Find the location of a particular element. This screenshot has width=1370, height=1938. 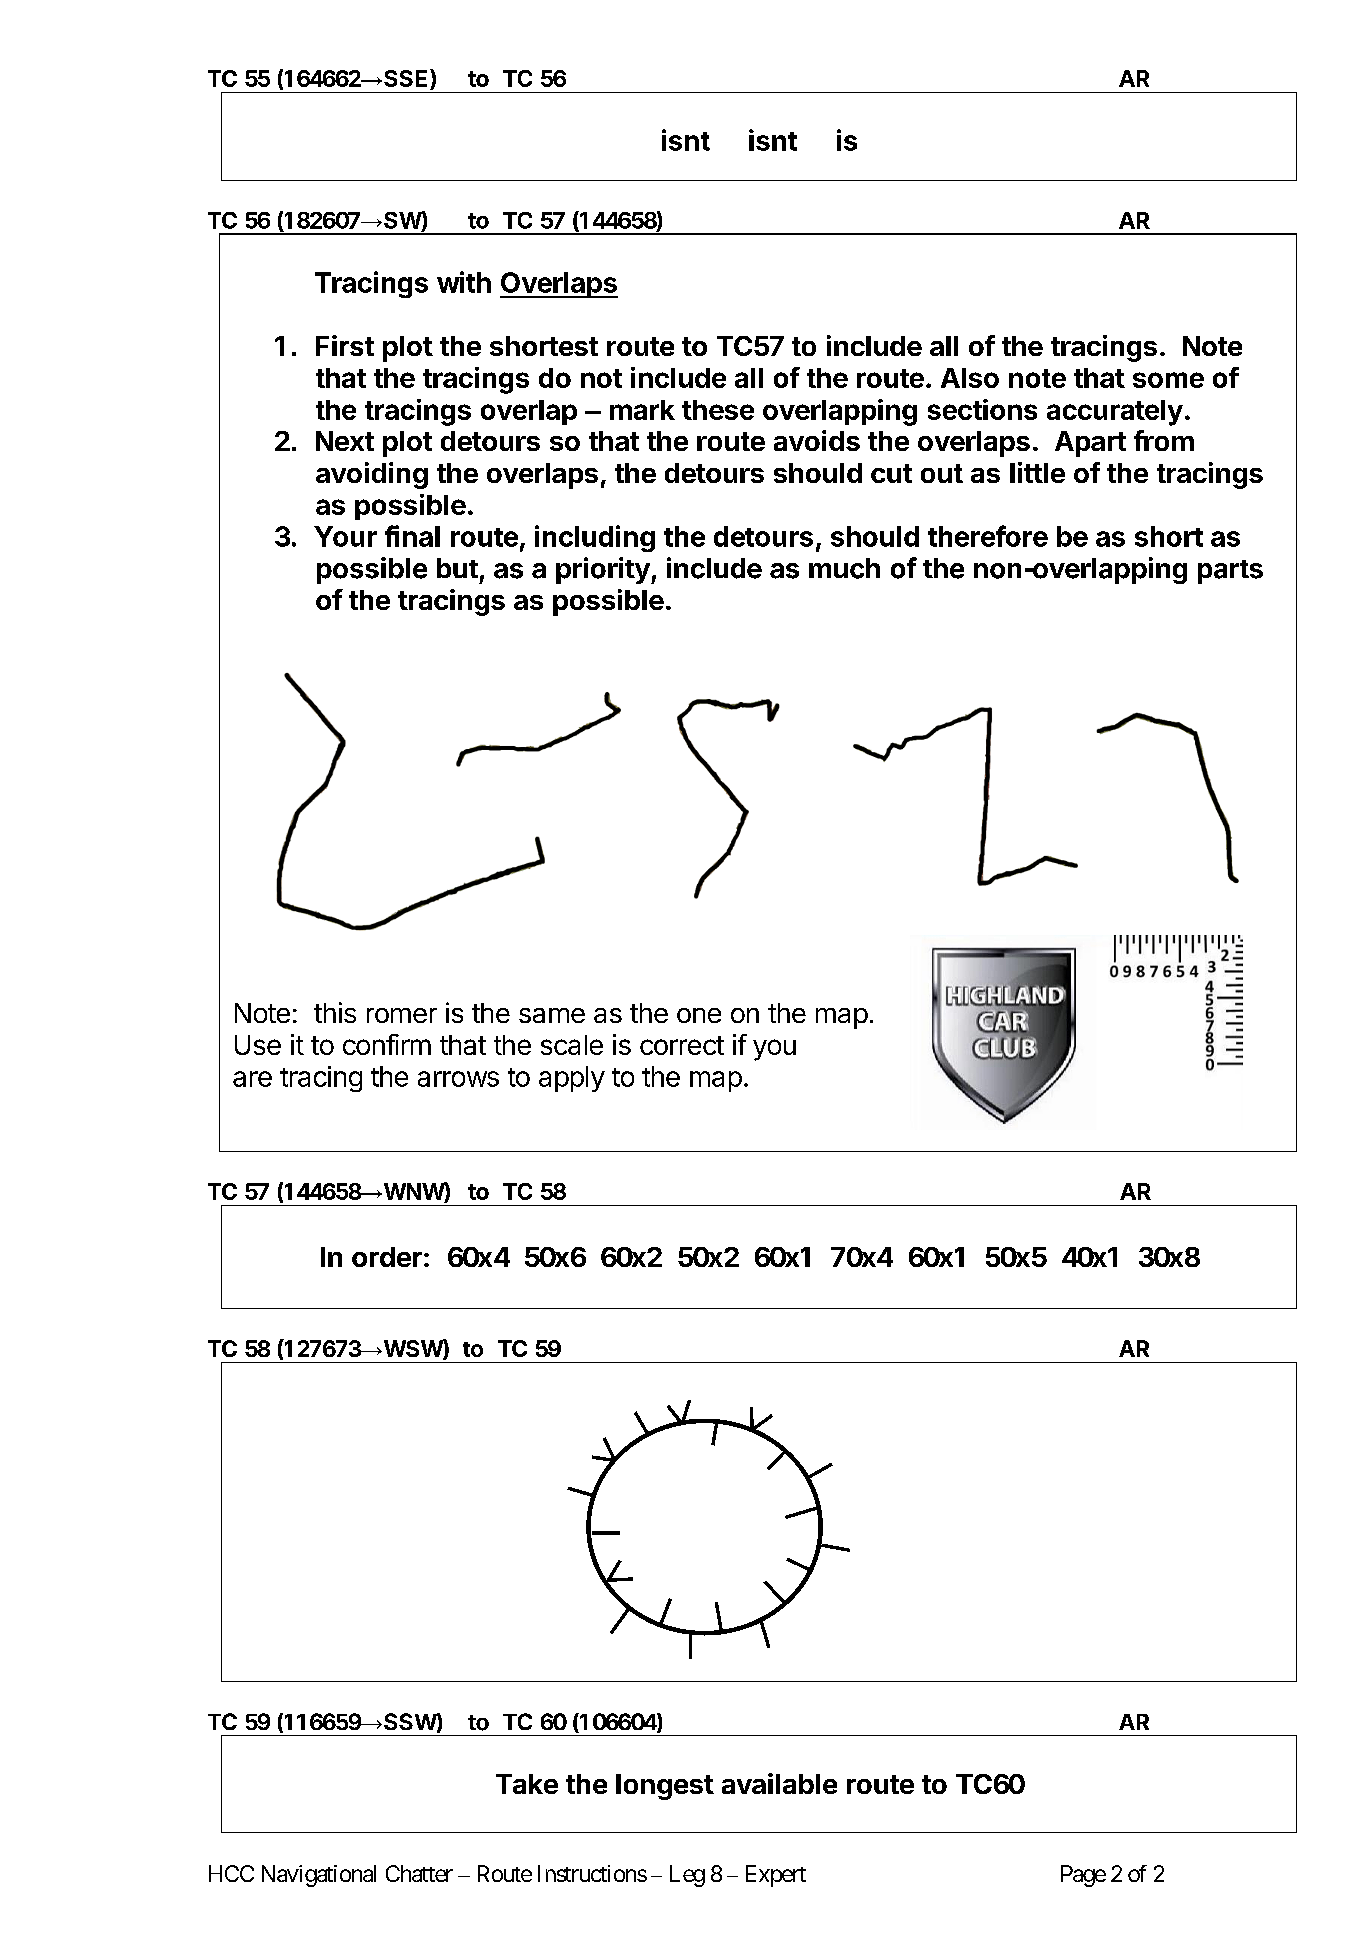

parts is located at coordinates (1230, 572).
